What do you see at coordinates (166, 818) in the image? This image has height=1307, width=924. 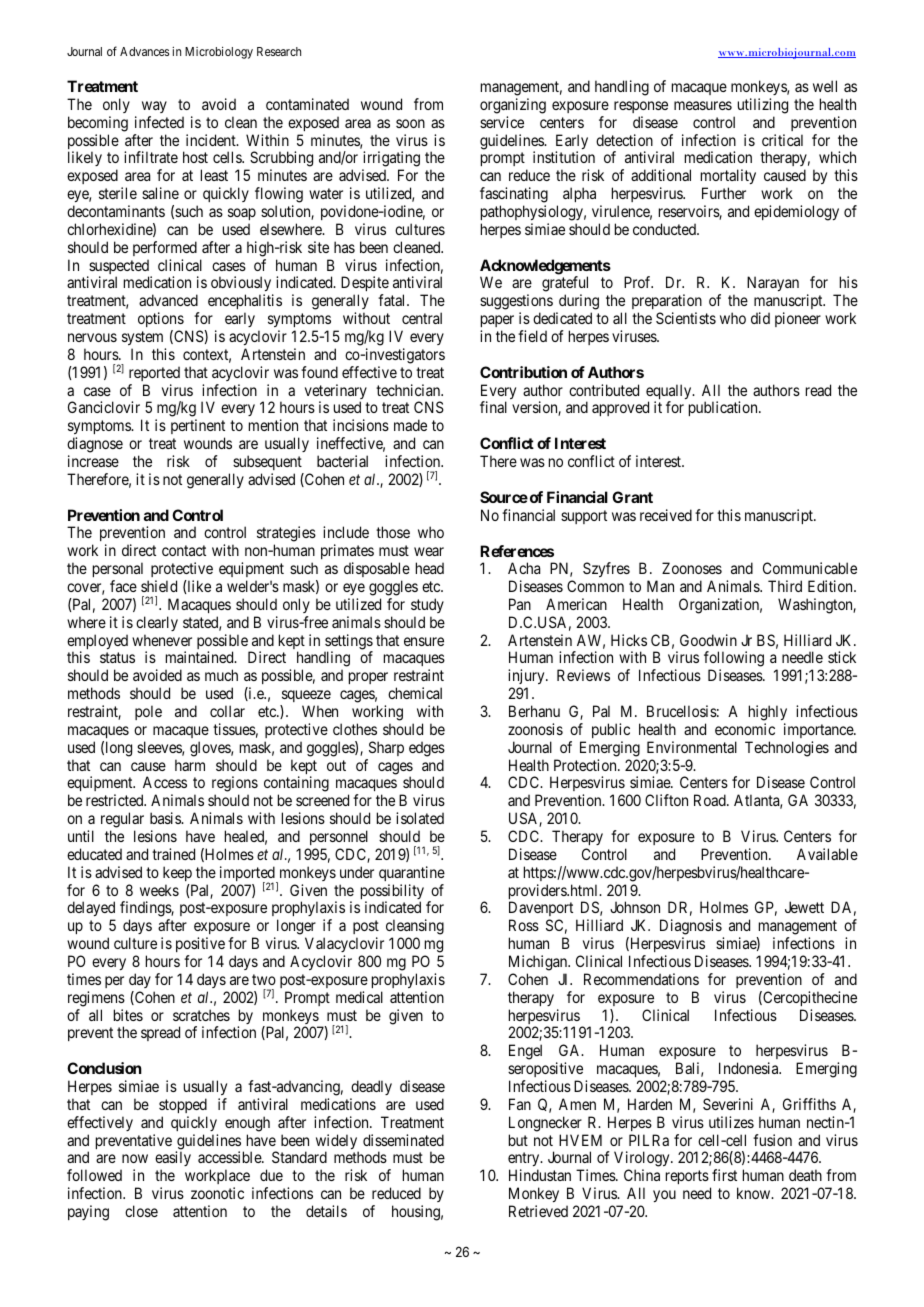 I see `basis` at bounding box center [166, 818].
